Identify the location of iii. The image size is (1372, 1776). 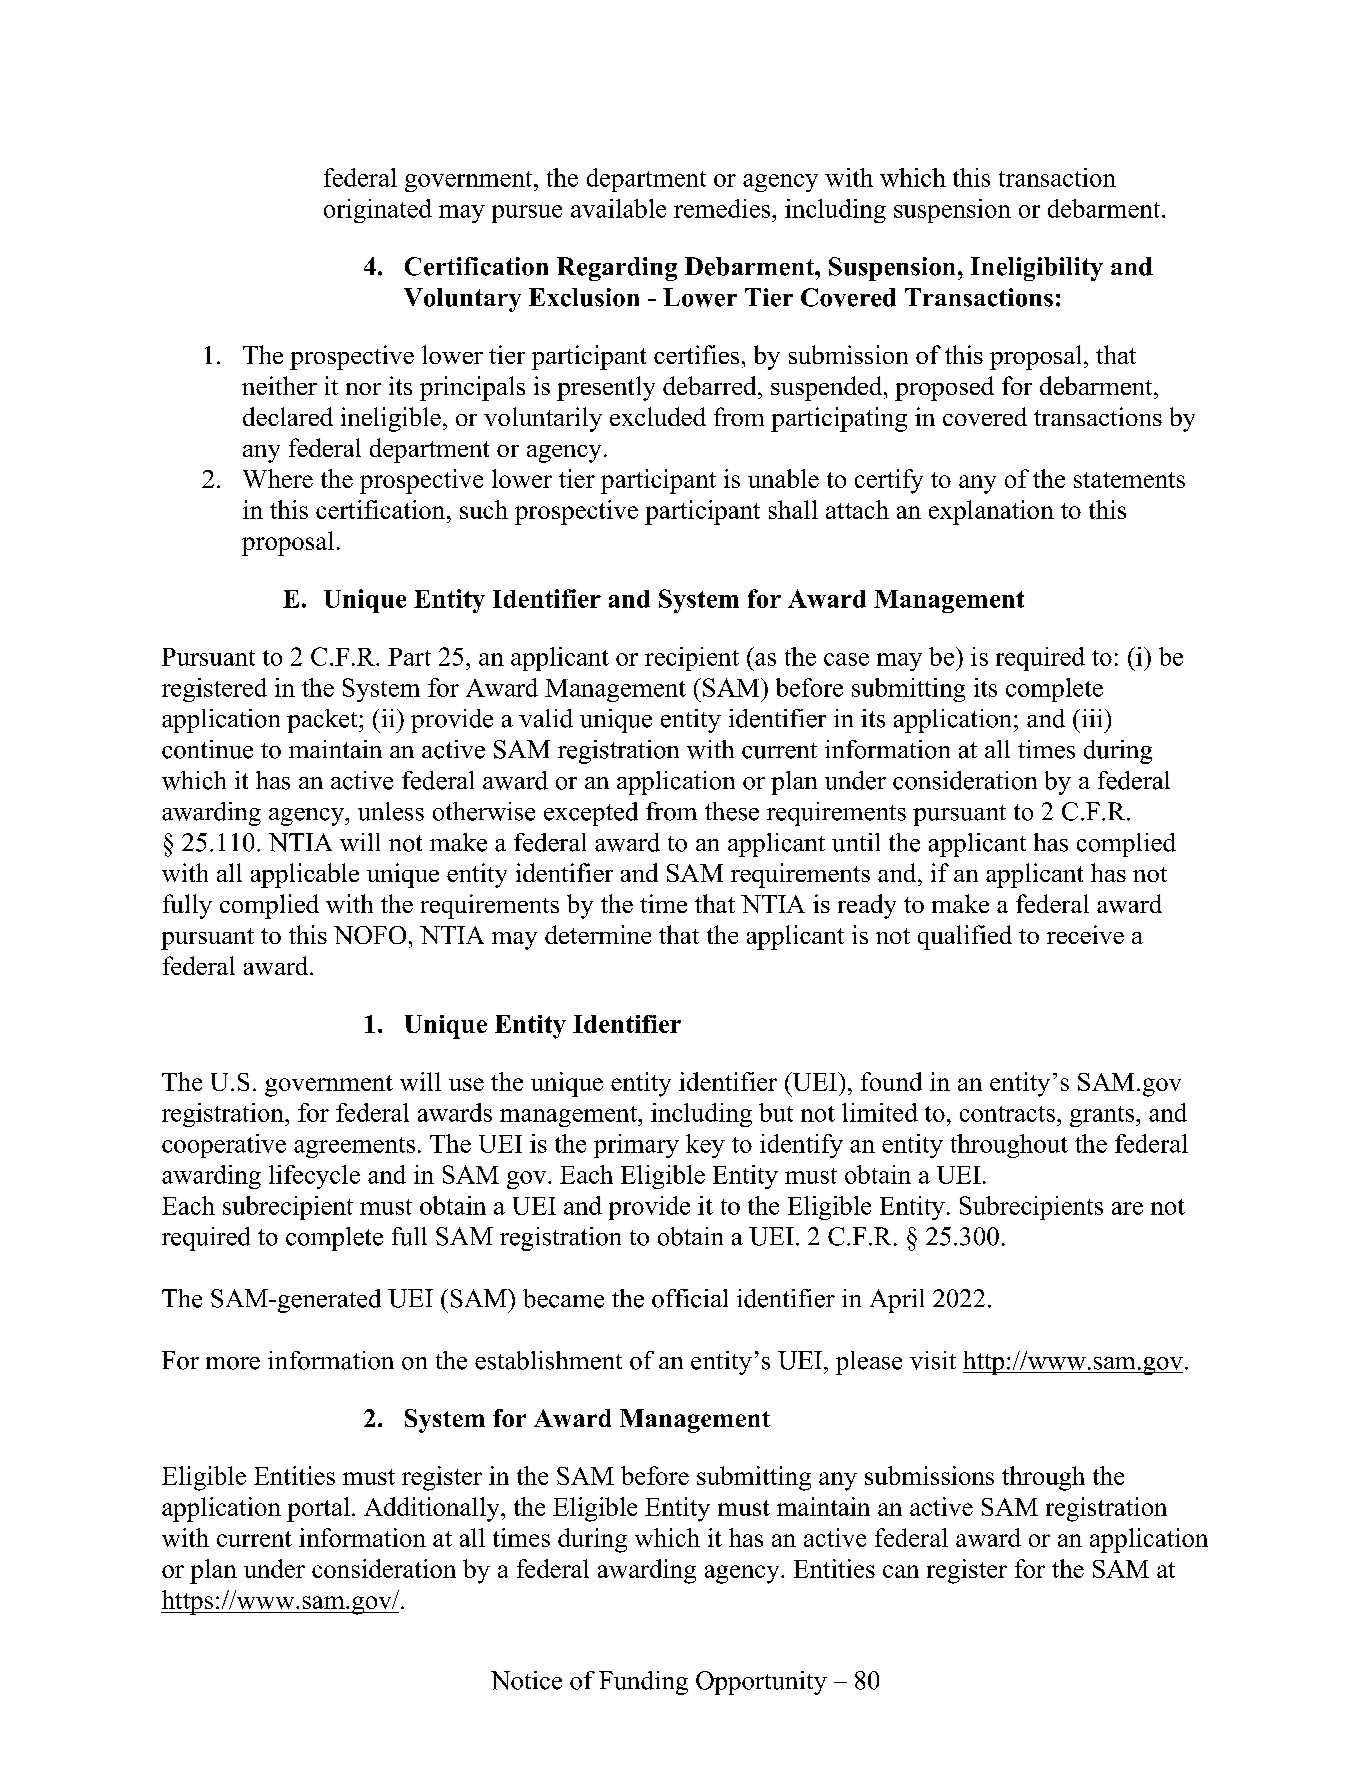
(1090, 718).
